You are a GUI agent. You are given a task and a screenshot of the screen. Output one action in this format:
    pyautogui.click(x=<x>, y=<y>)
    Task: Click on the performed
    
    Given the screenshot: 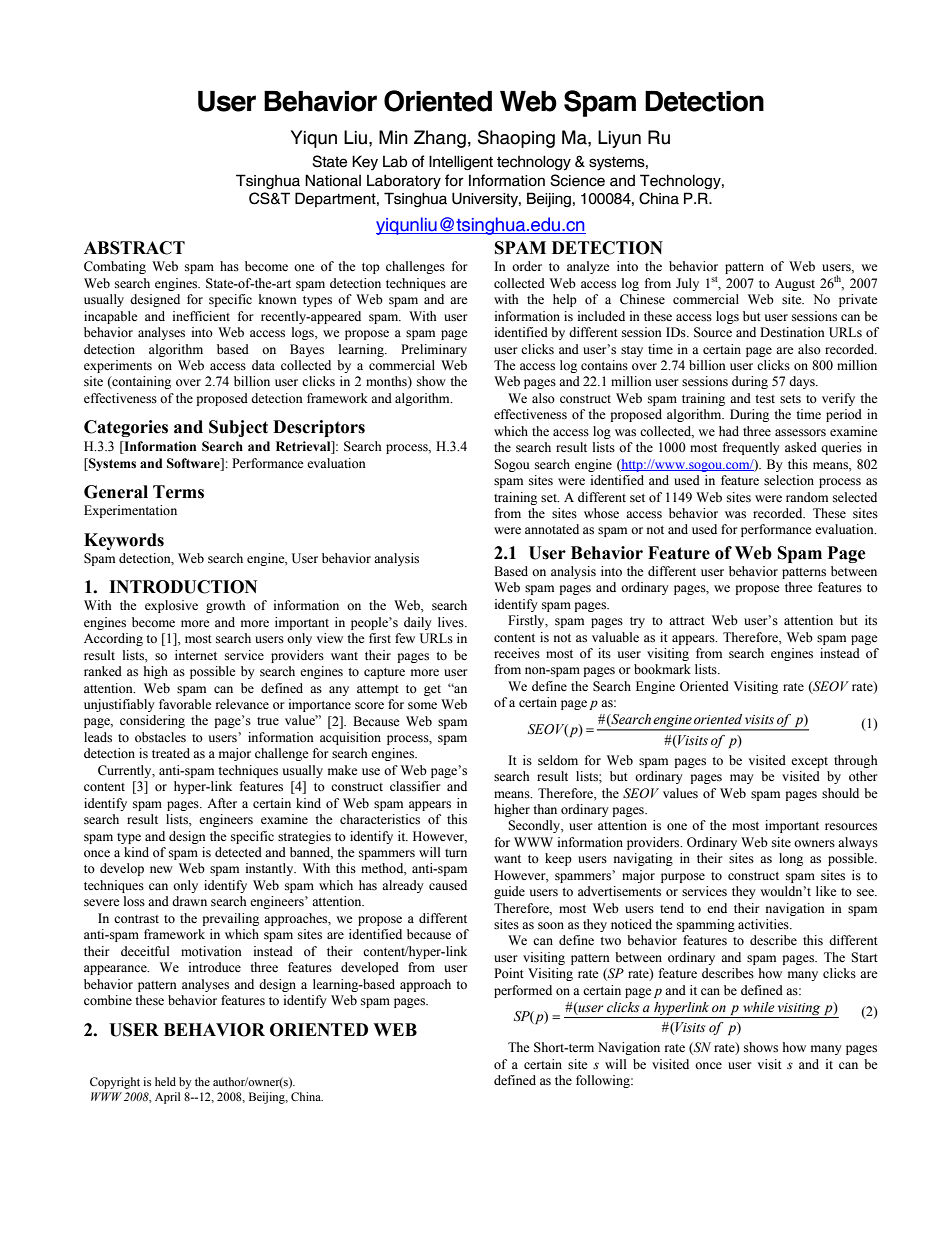 What is the action you would take?
    pyautogui.click(x=523, y=991)
